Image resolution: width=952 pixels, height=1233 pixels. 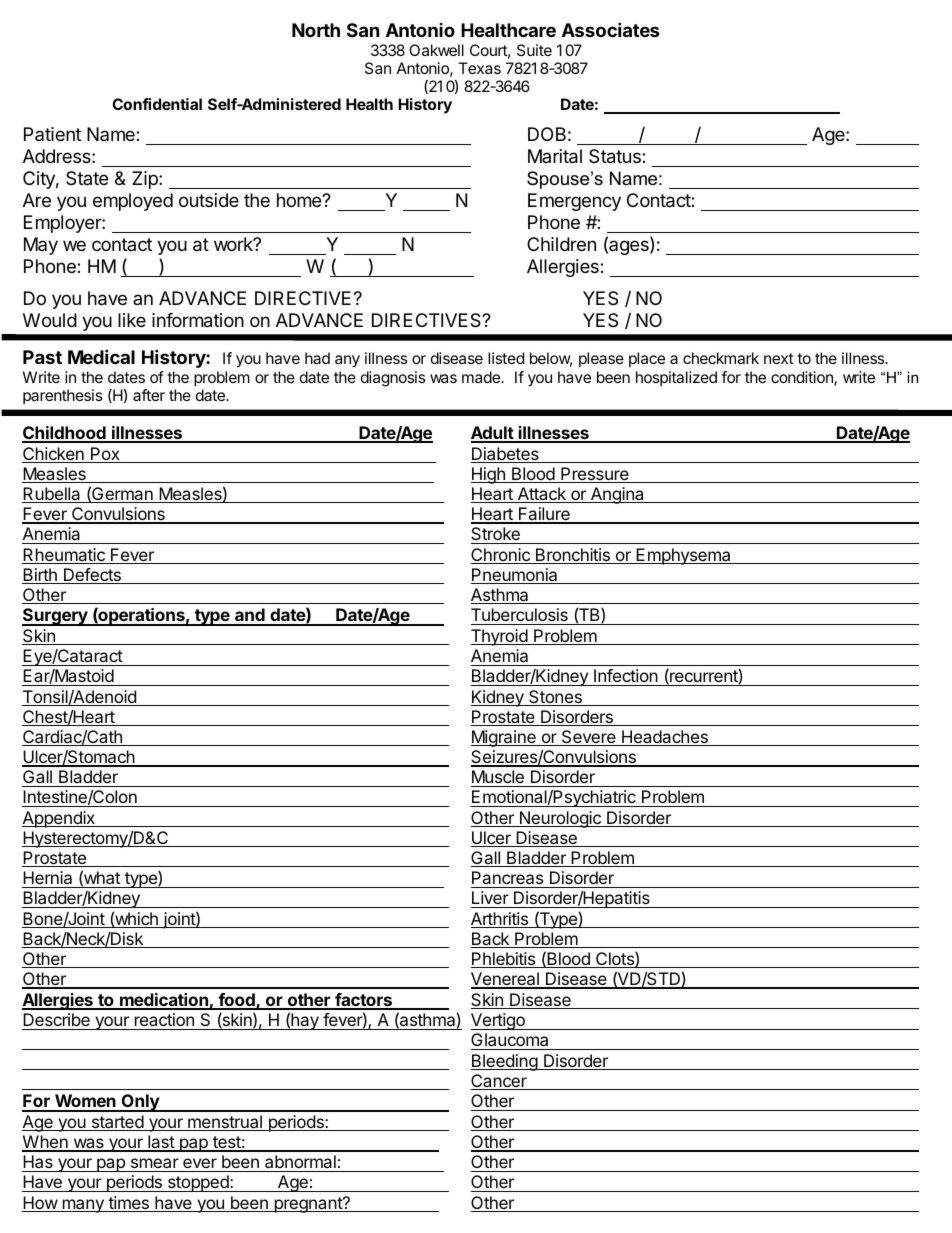 What do you see at coordinates (157, 104) in the document?
I see `Confidential` at bounding box center [157, 104].
